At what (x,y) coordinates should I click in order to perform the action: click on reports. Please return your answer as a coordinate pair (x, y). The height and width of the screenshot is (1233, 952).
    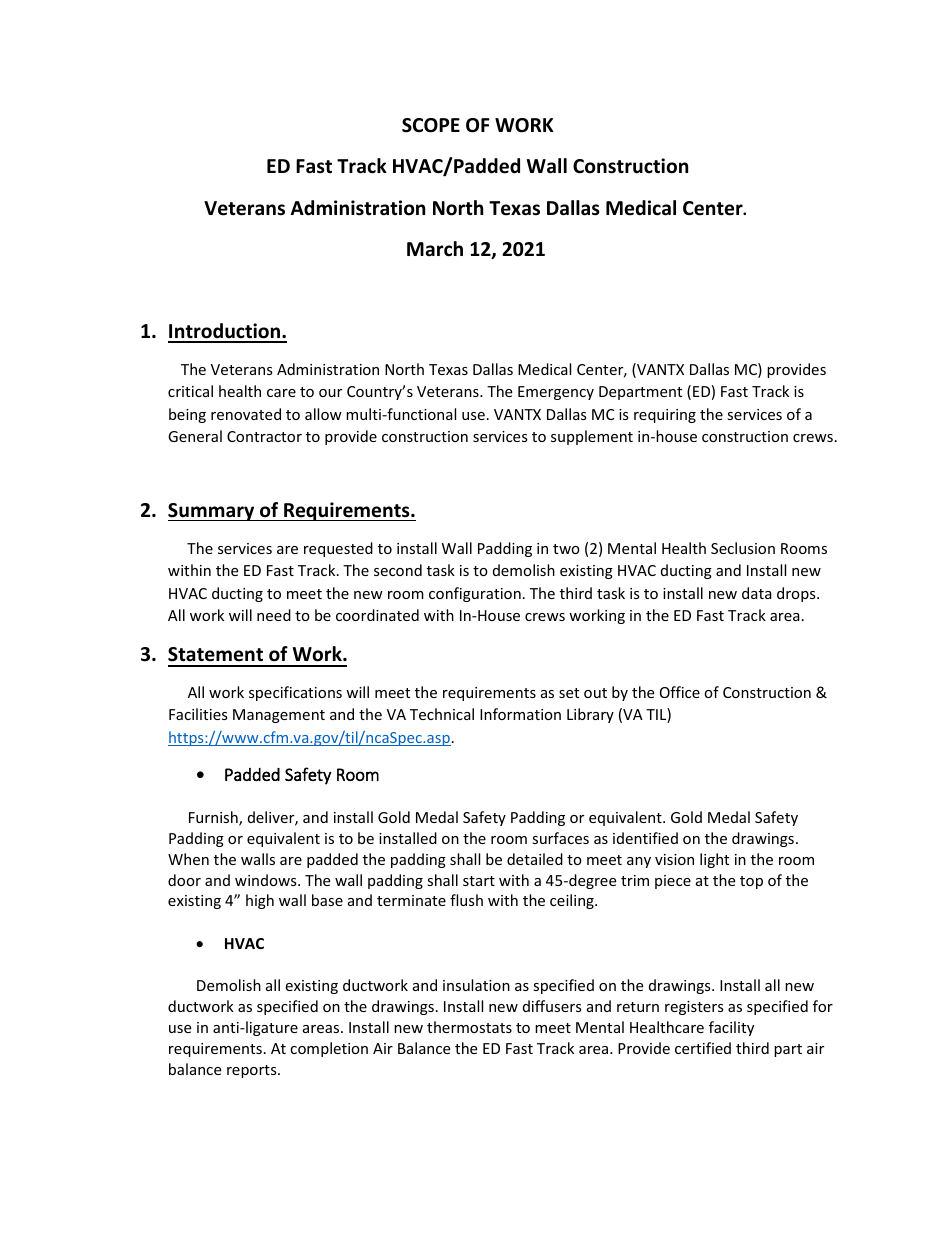
    Looking at the image, I should click on (253, 1071).
